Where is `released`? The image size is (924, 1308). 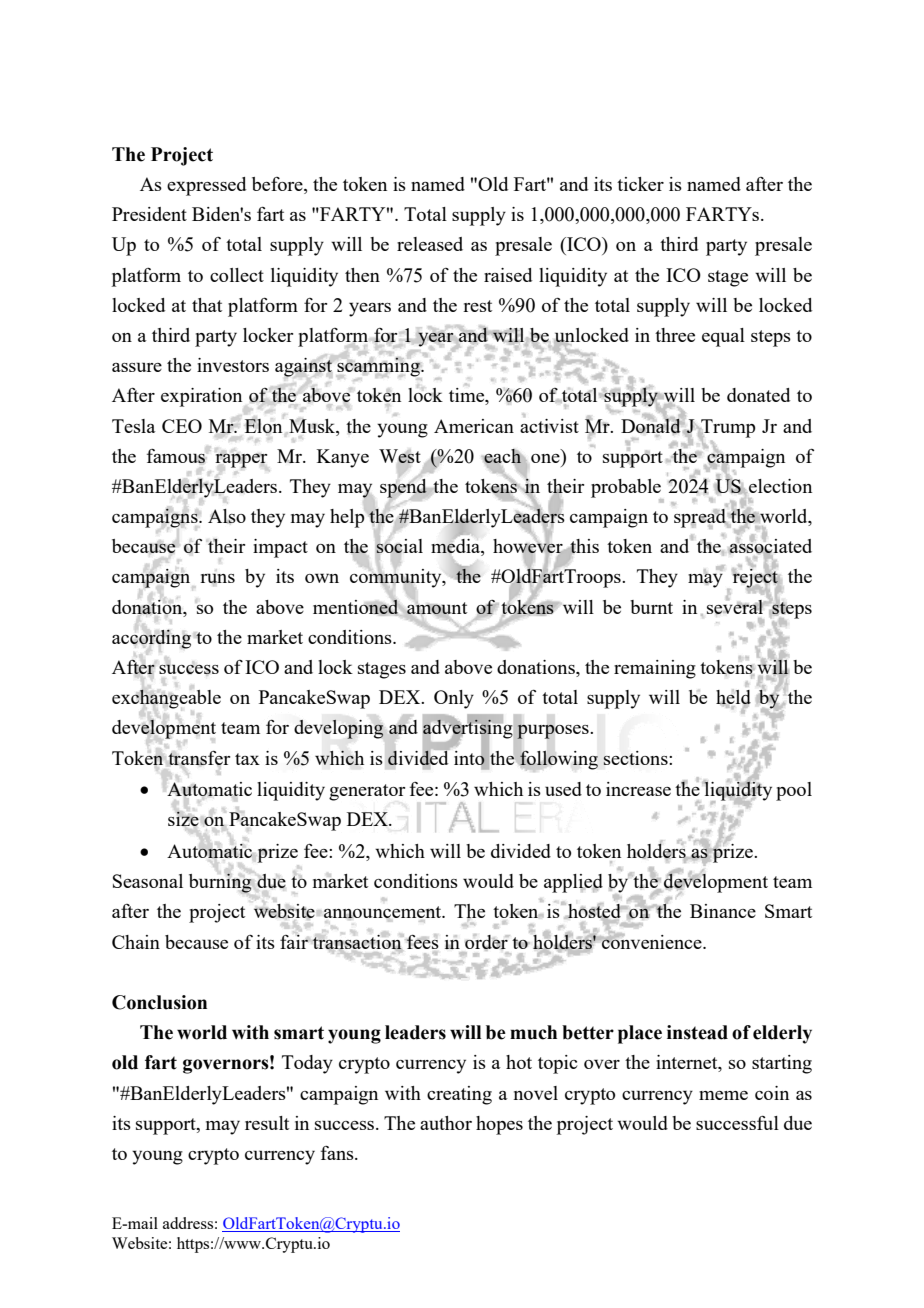 released is located at coordinates (430, 244).
